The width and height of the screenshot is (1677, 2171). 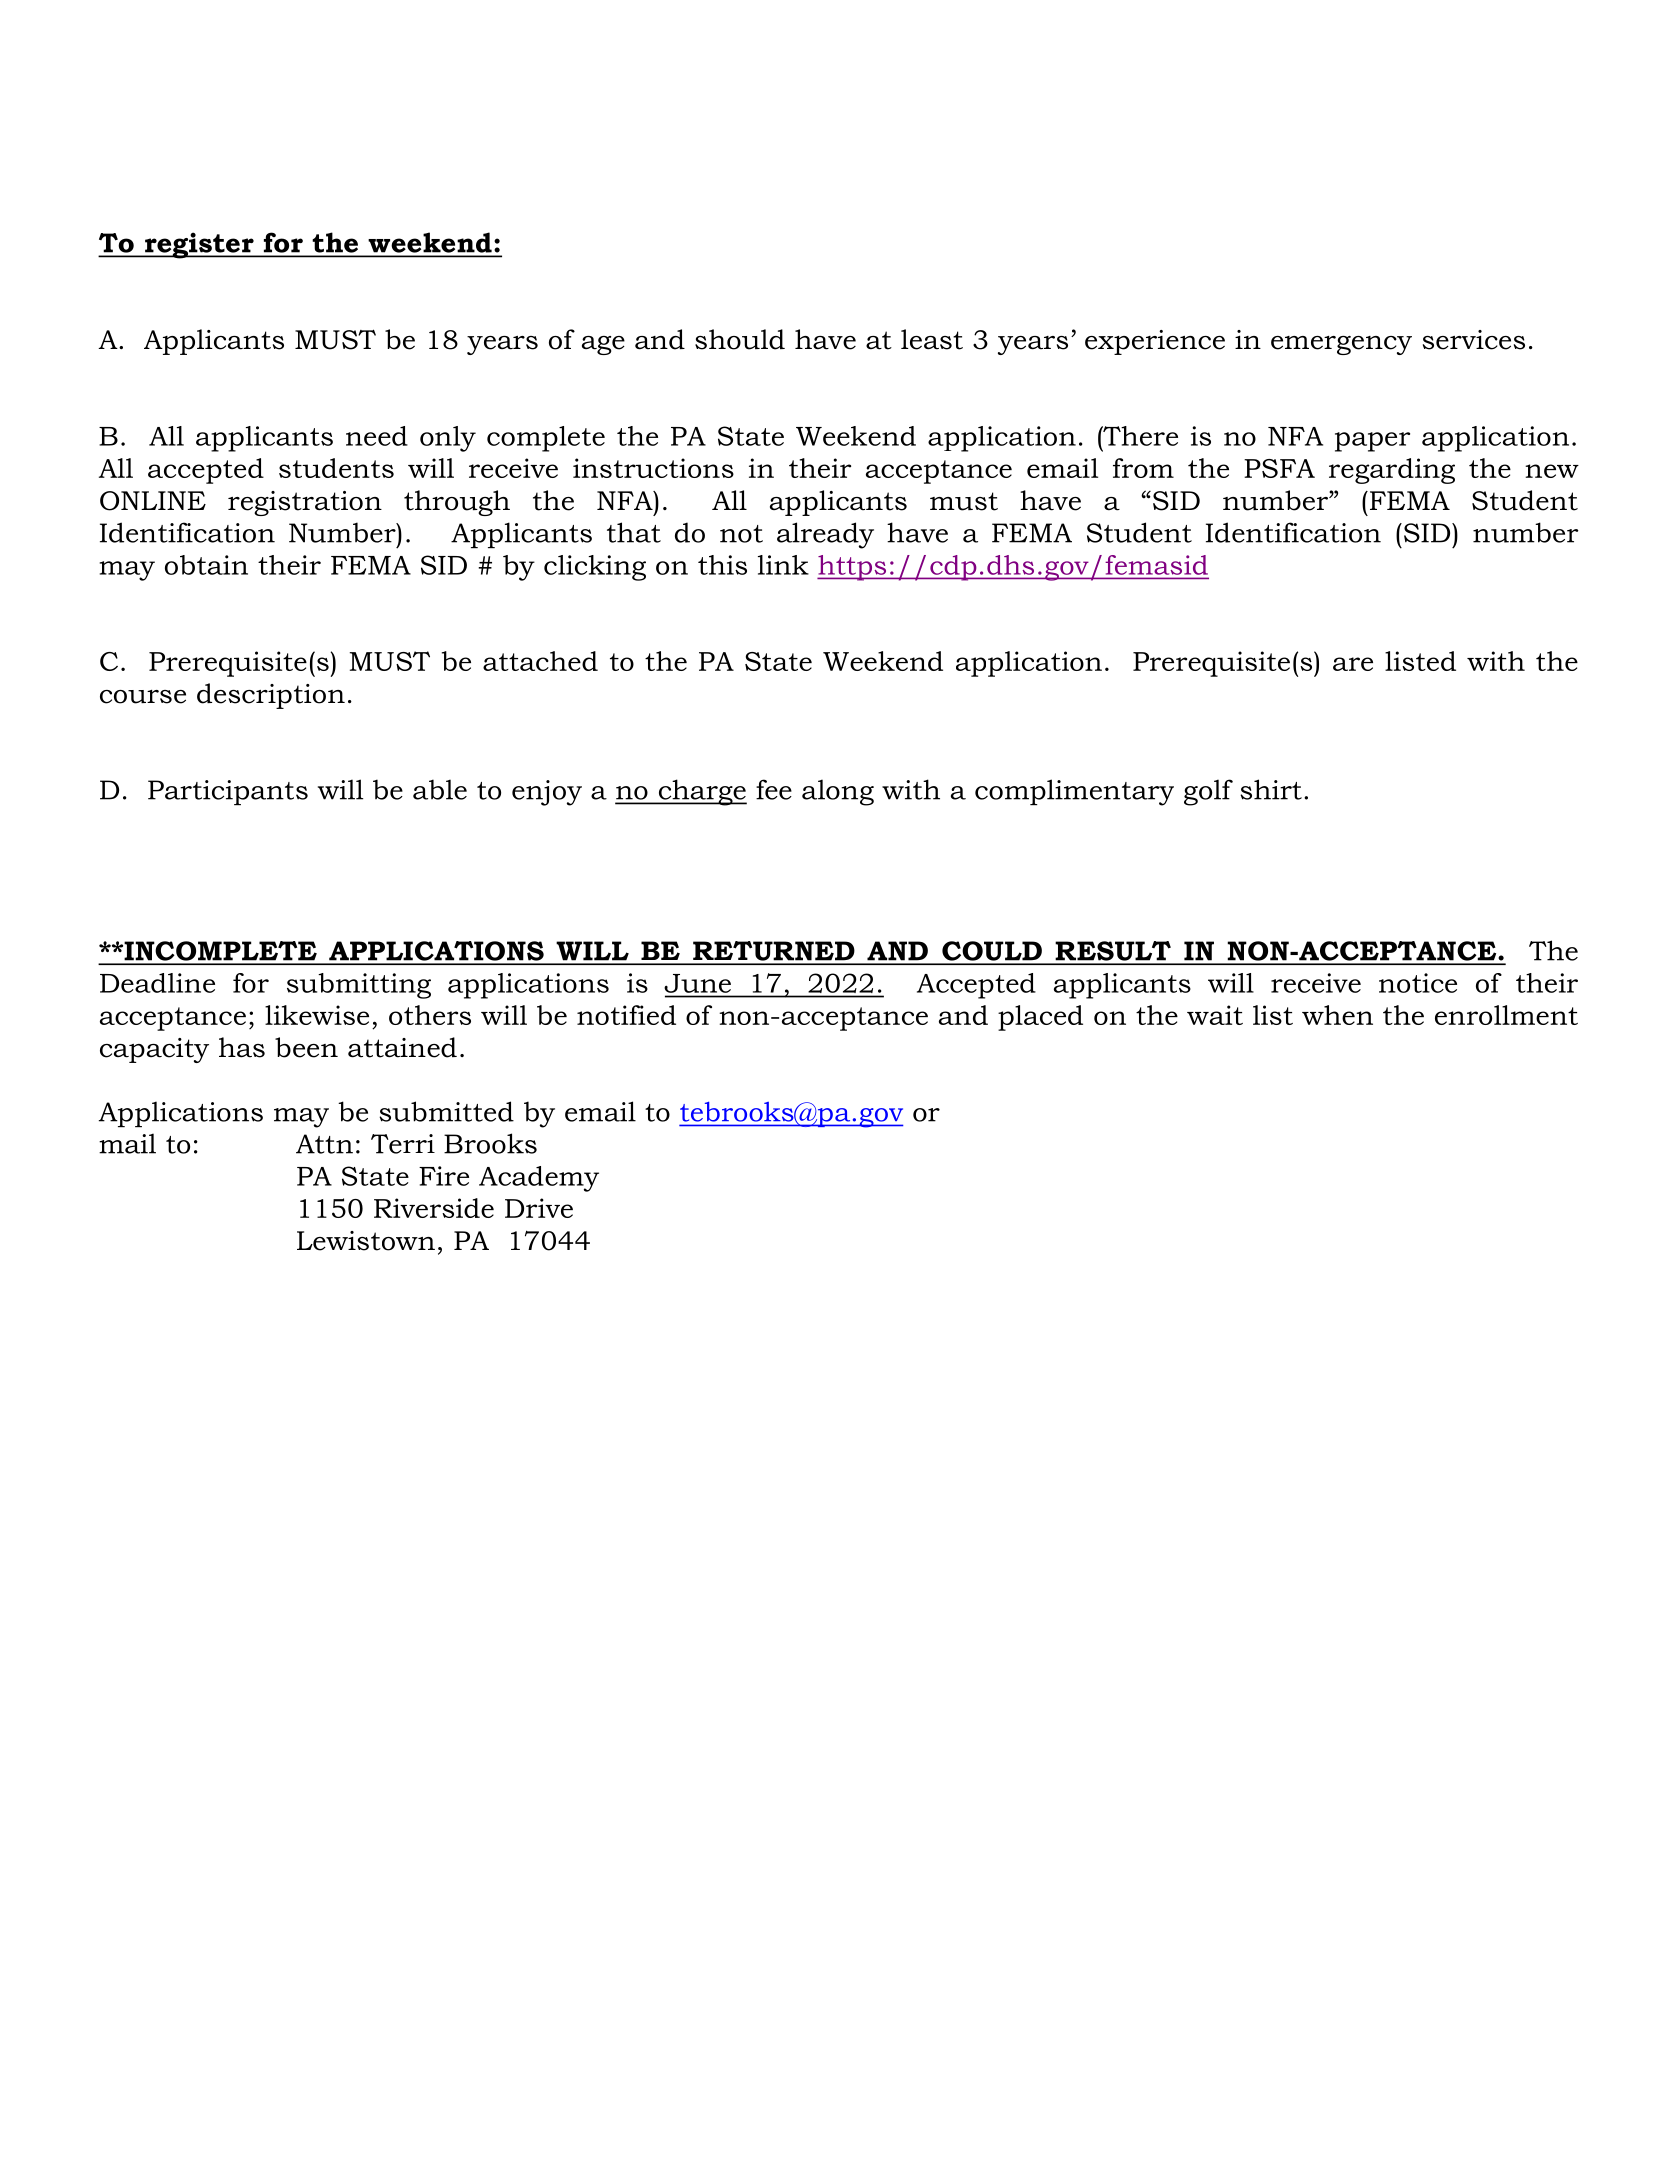 What do you see at coordinates (271, 696) in the screenshot?
I see `description` at bounding box center [271, 696].
